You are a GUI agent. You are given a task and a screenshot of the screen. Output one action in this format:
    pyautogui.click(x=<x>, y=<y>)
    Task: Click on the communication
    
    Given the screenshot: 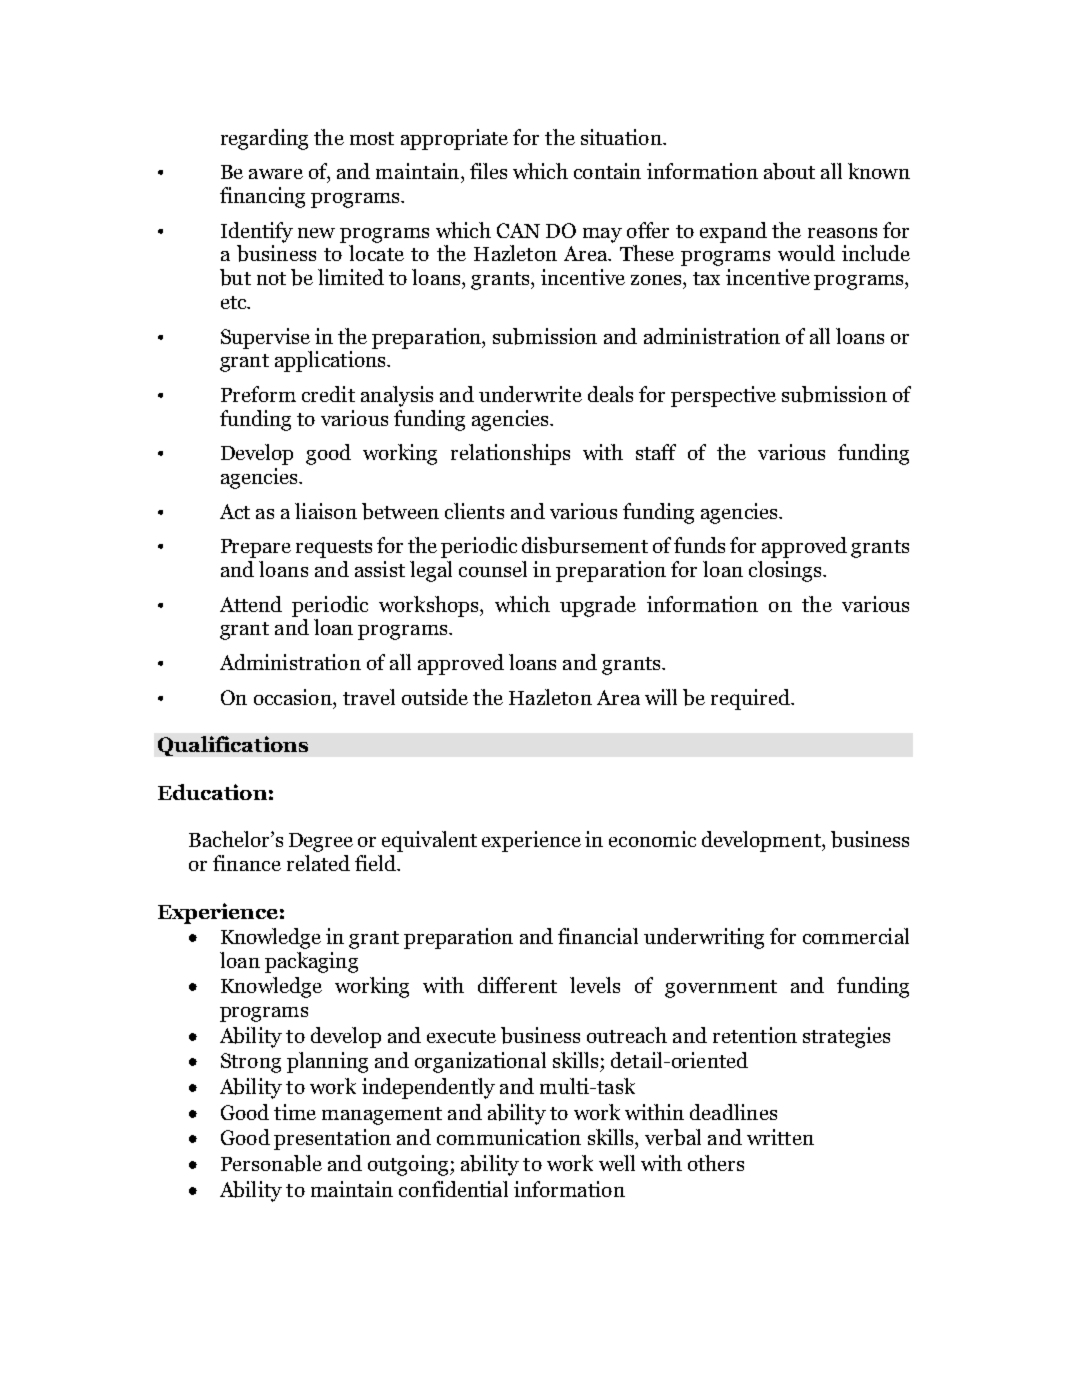 What is the action you would take?
    pyautogui.click(x=509, y=1137)
